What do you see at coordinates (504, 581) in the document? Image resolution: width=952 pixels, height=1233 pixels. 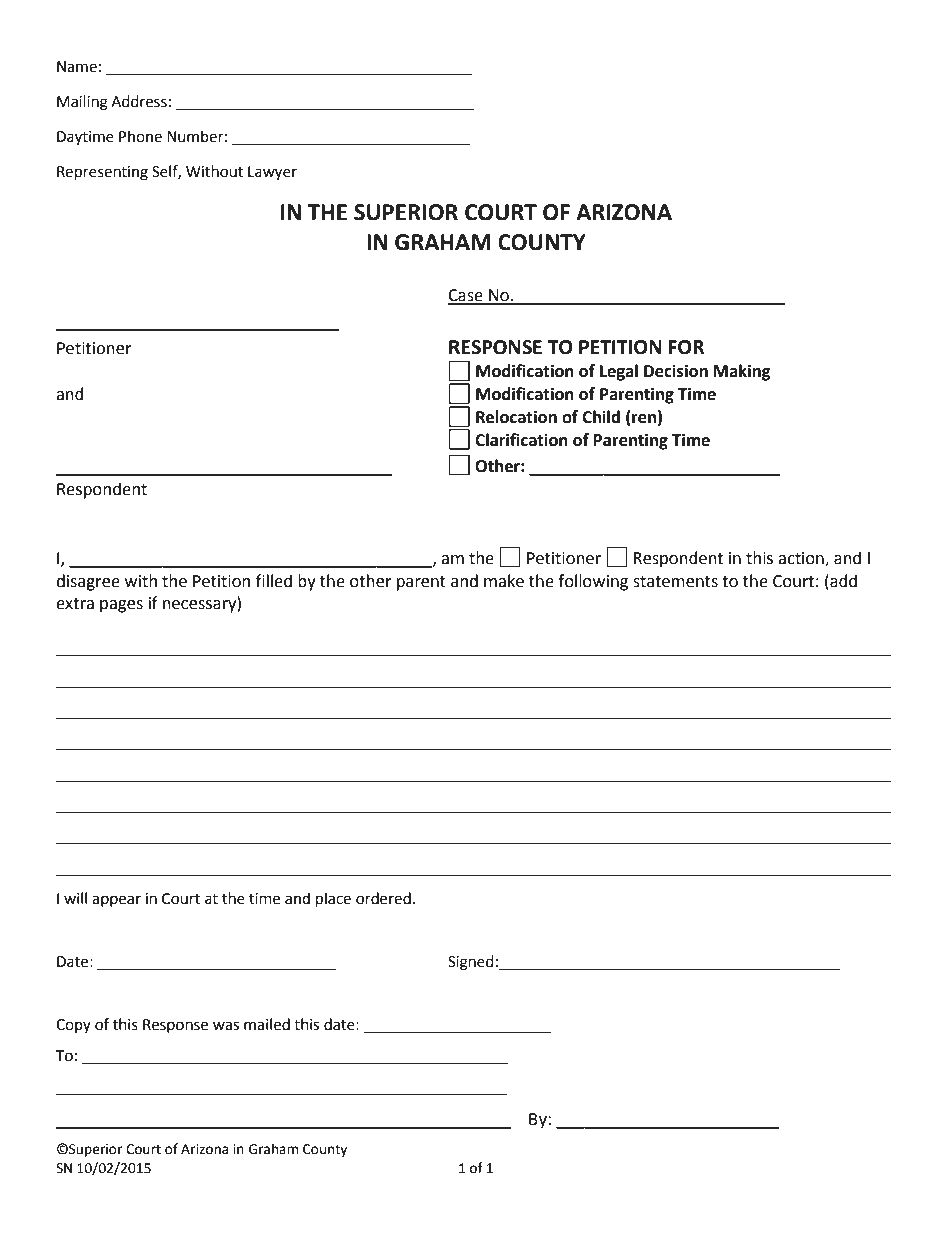 I see `make` at bounding box center [504, 581].
